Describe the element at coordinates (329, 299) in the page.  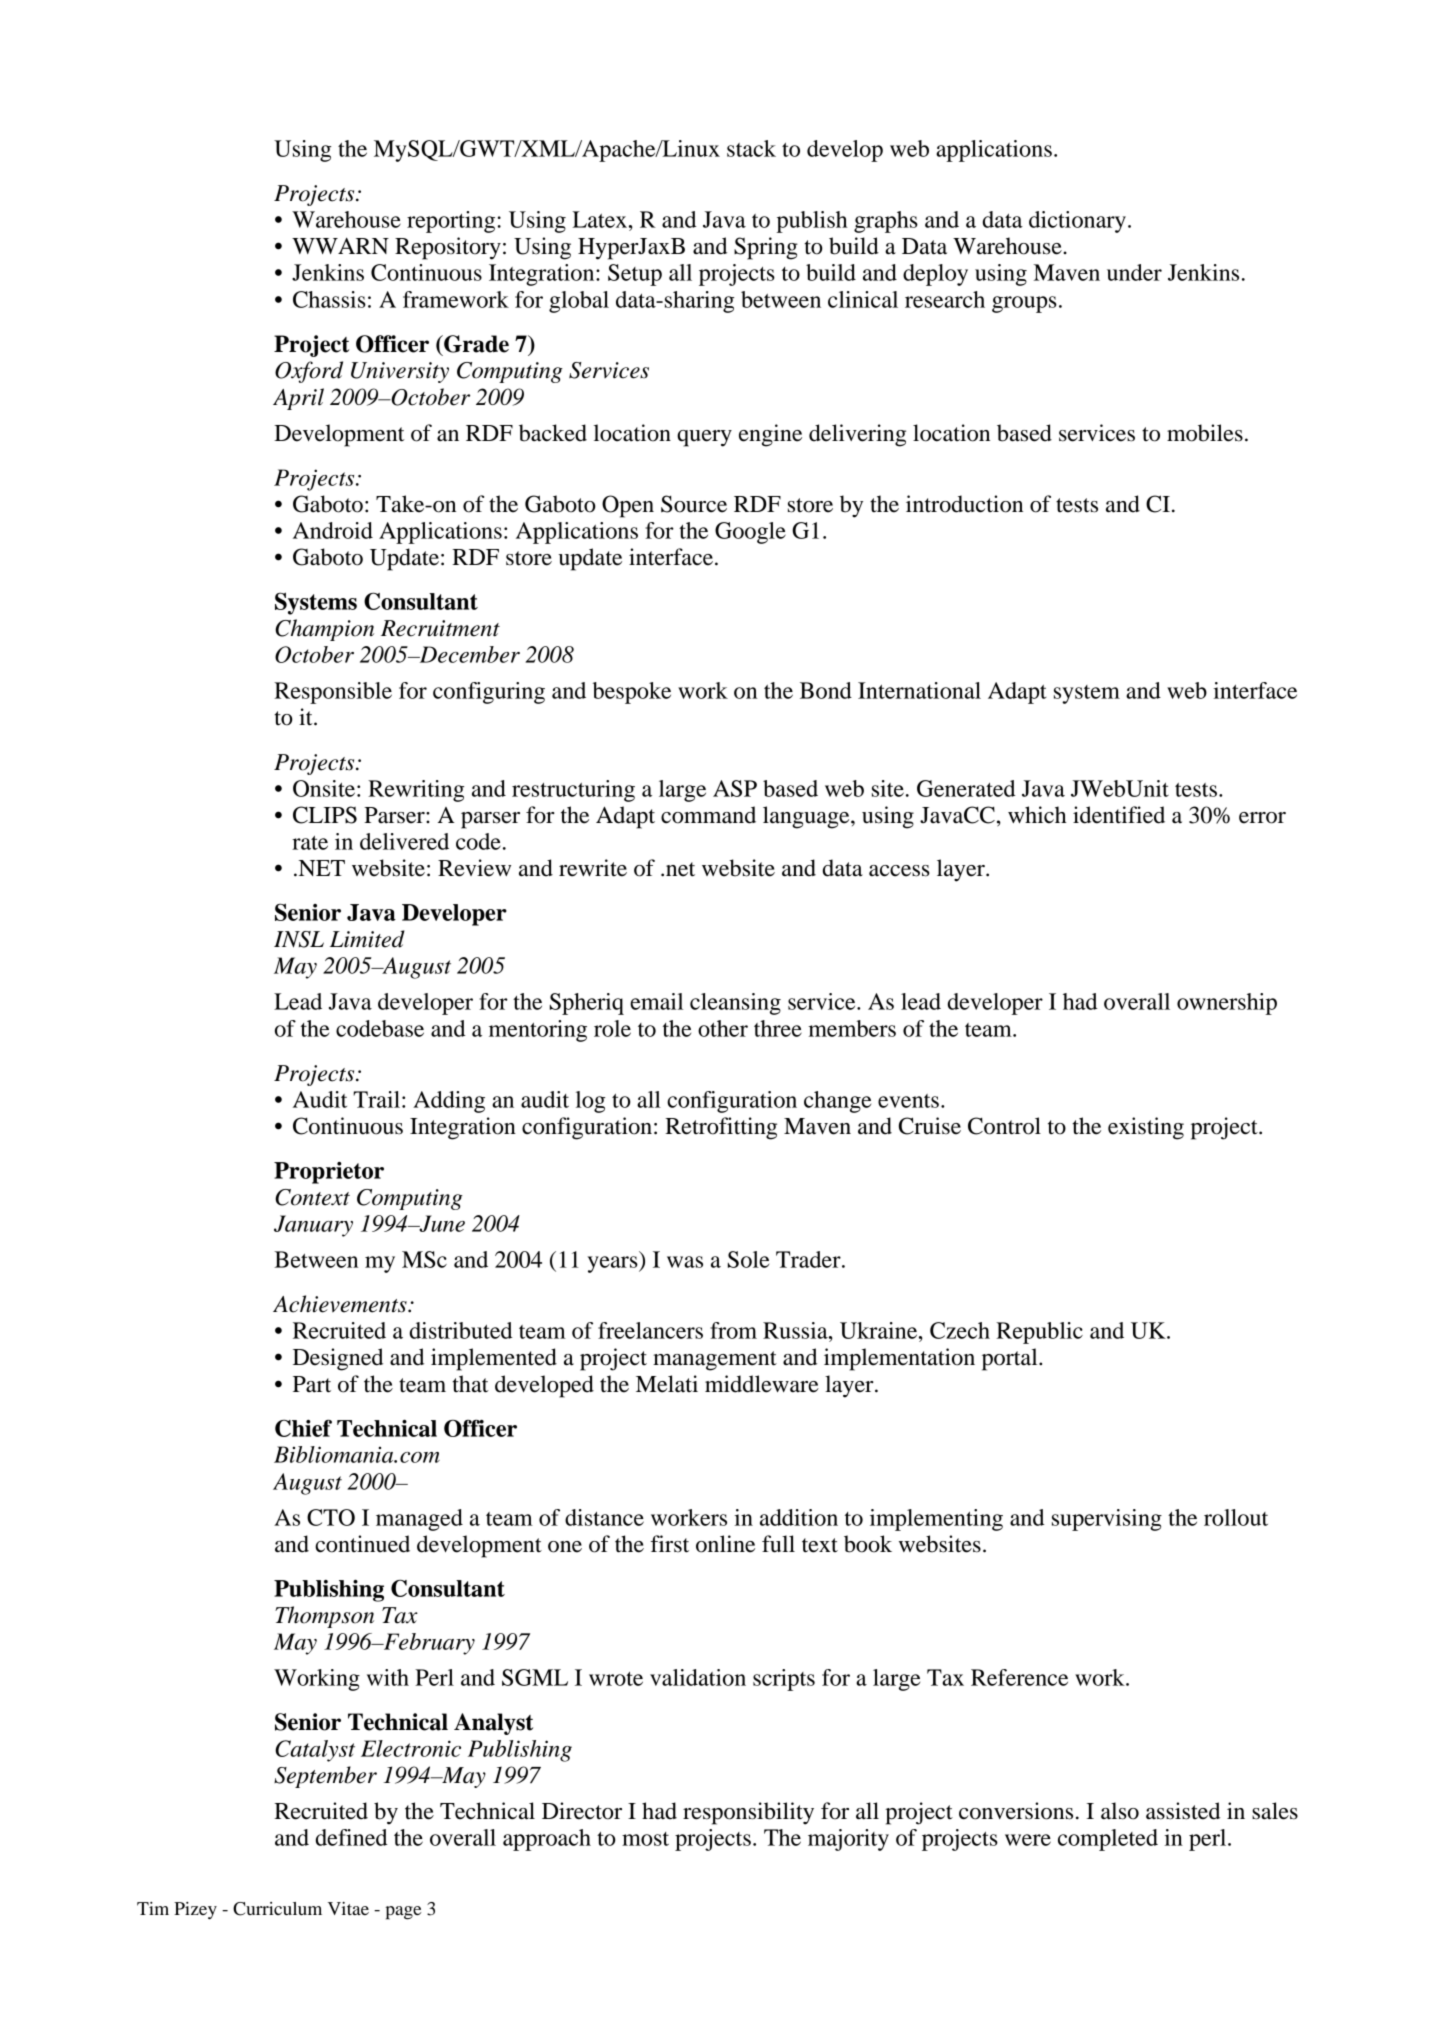
I see `Chassis` at that location.
